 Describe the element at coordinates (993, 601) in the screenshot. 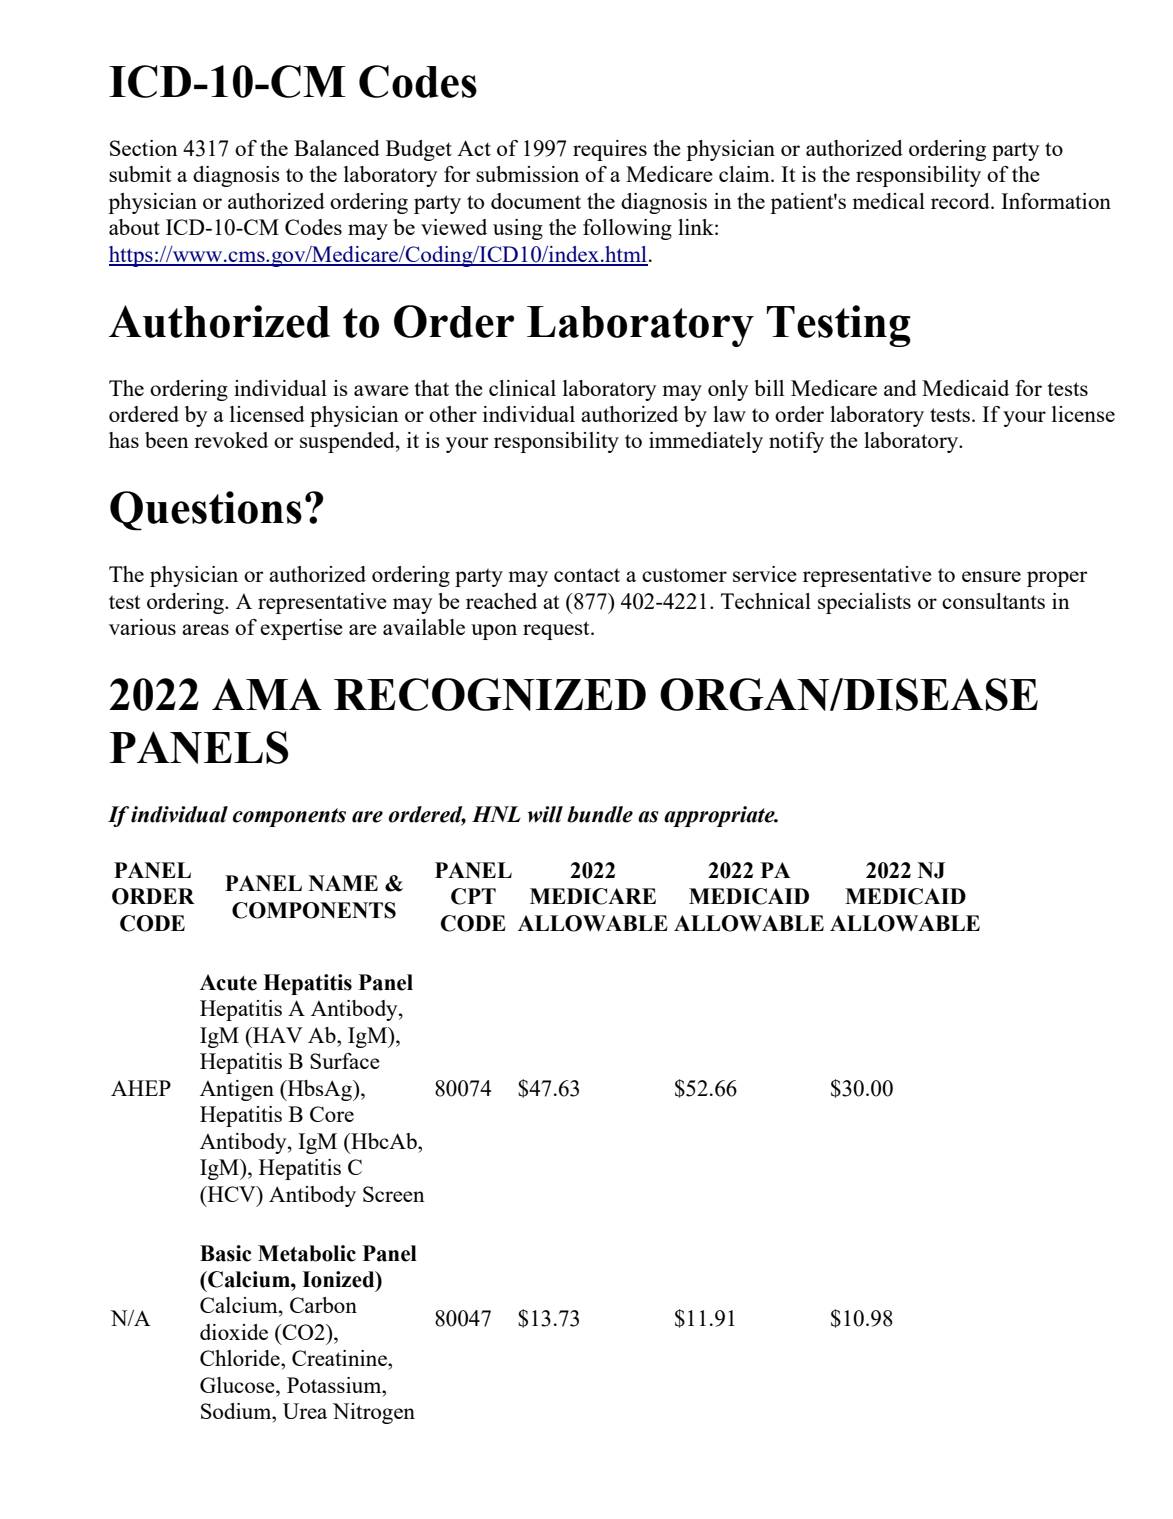

I see `consultants` at that location.
